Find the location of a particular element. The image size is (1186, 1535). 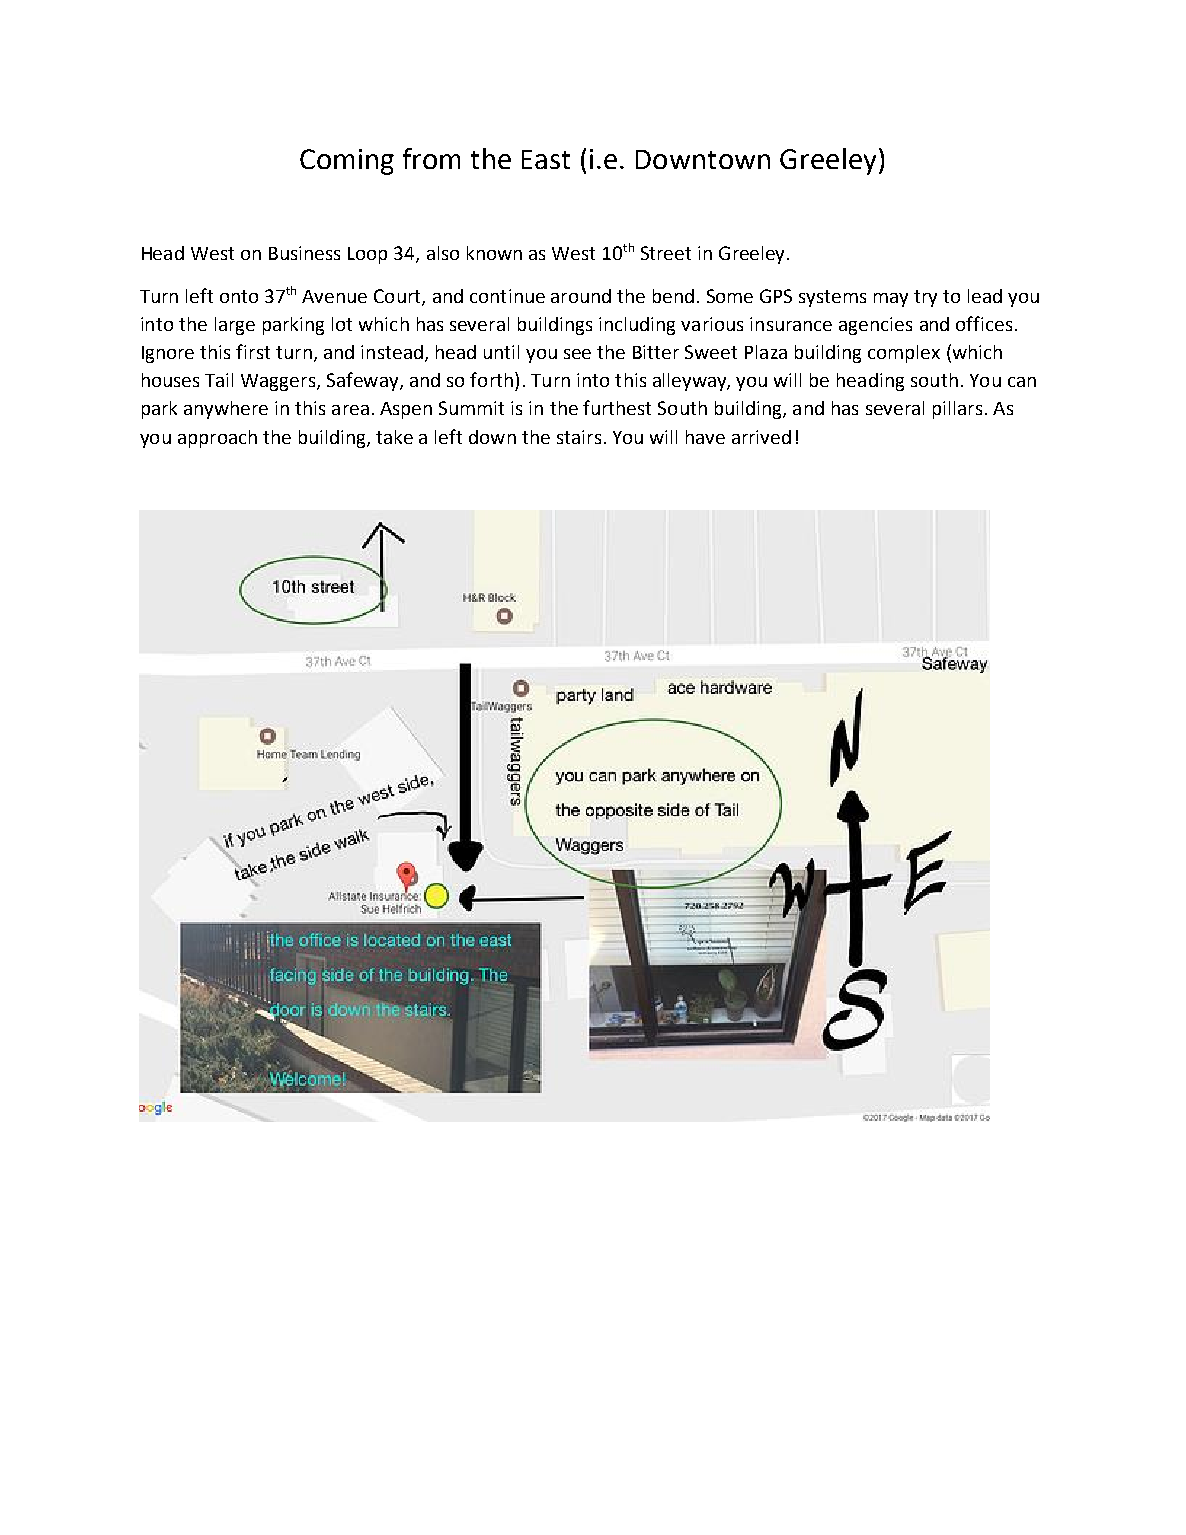

around is located at coordinates (581, 296).
